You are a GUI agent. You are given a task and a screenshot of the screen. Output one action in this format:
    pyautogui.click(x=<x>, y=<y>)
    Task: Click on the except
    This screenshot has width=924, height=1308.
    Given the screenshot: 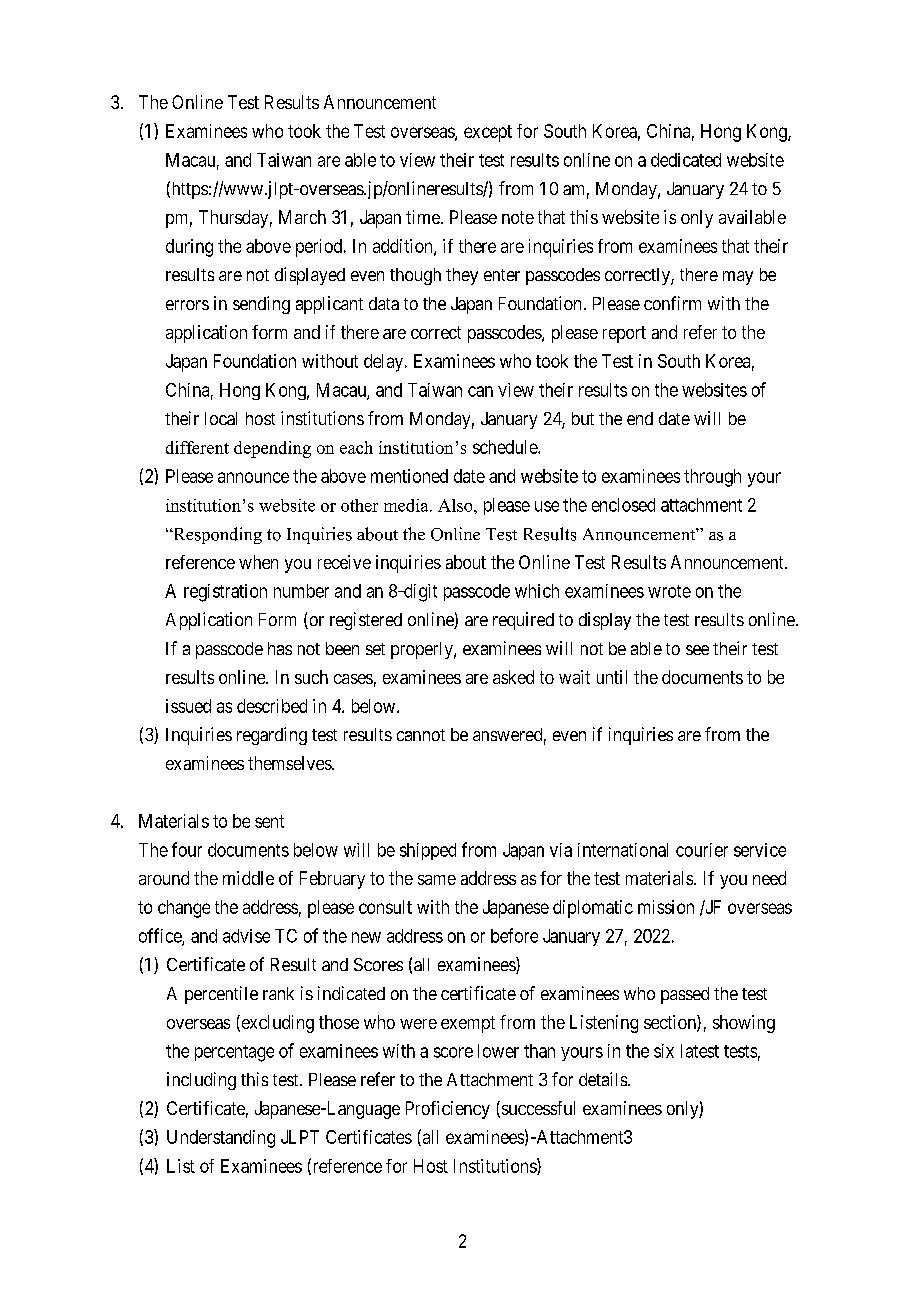 What is the action you would take?
    pyautogui.click(x=488, y=133)
